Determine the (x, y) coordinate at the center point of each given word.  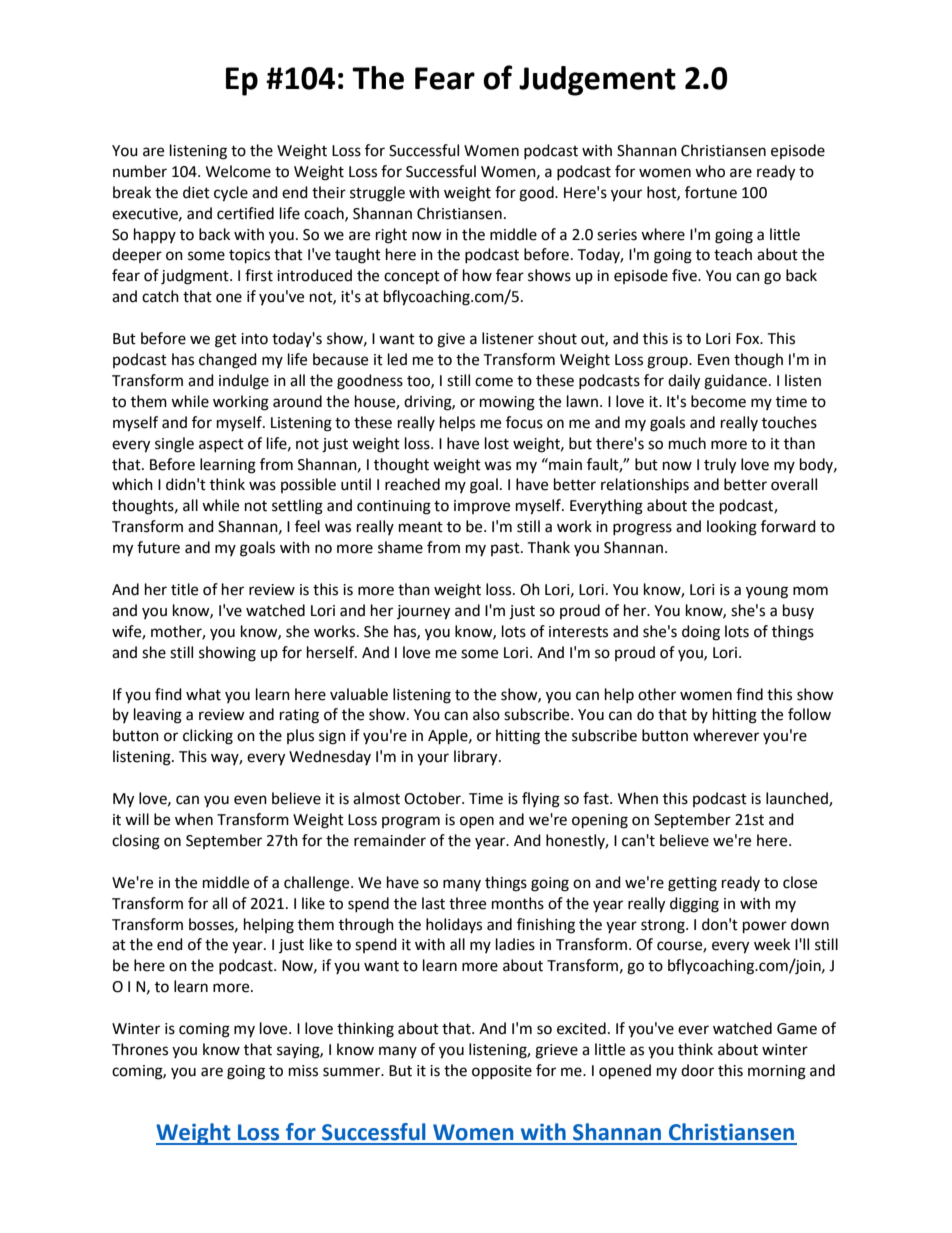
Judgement (597, 81)
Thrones (140, 1049)
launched (798, 799)
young (767, 592)
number (140, 171)
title (184, 589)
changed (228, 361)
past (506, 549)
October (433, 798)
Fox (749, 339)
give (451, 340)
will (137, 819)
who (710, 171)
